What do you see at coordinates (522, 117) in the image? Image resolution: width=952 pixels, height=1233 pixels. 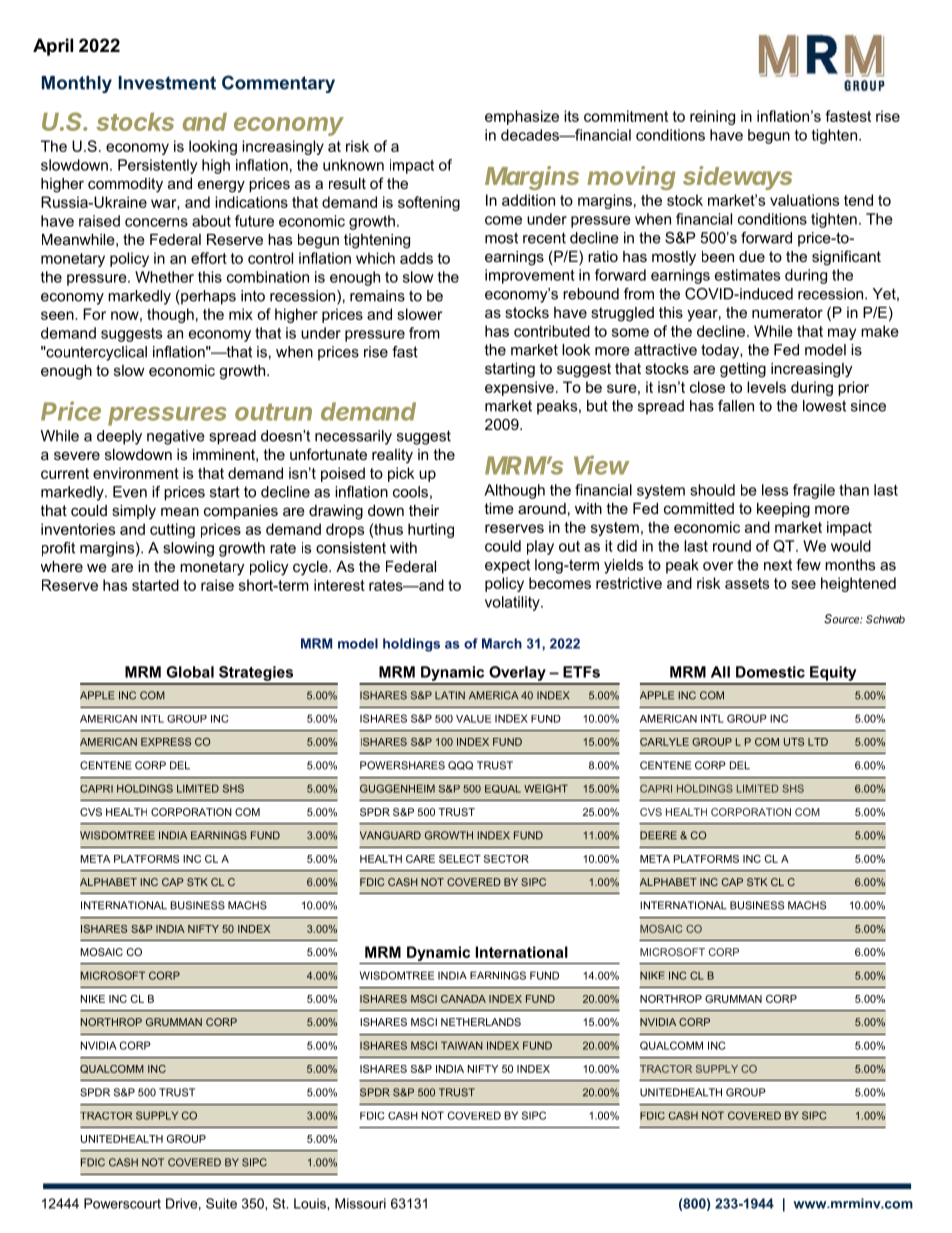 I see `emphasize` at bounding box center [522, 117].
